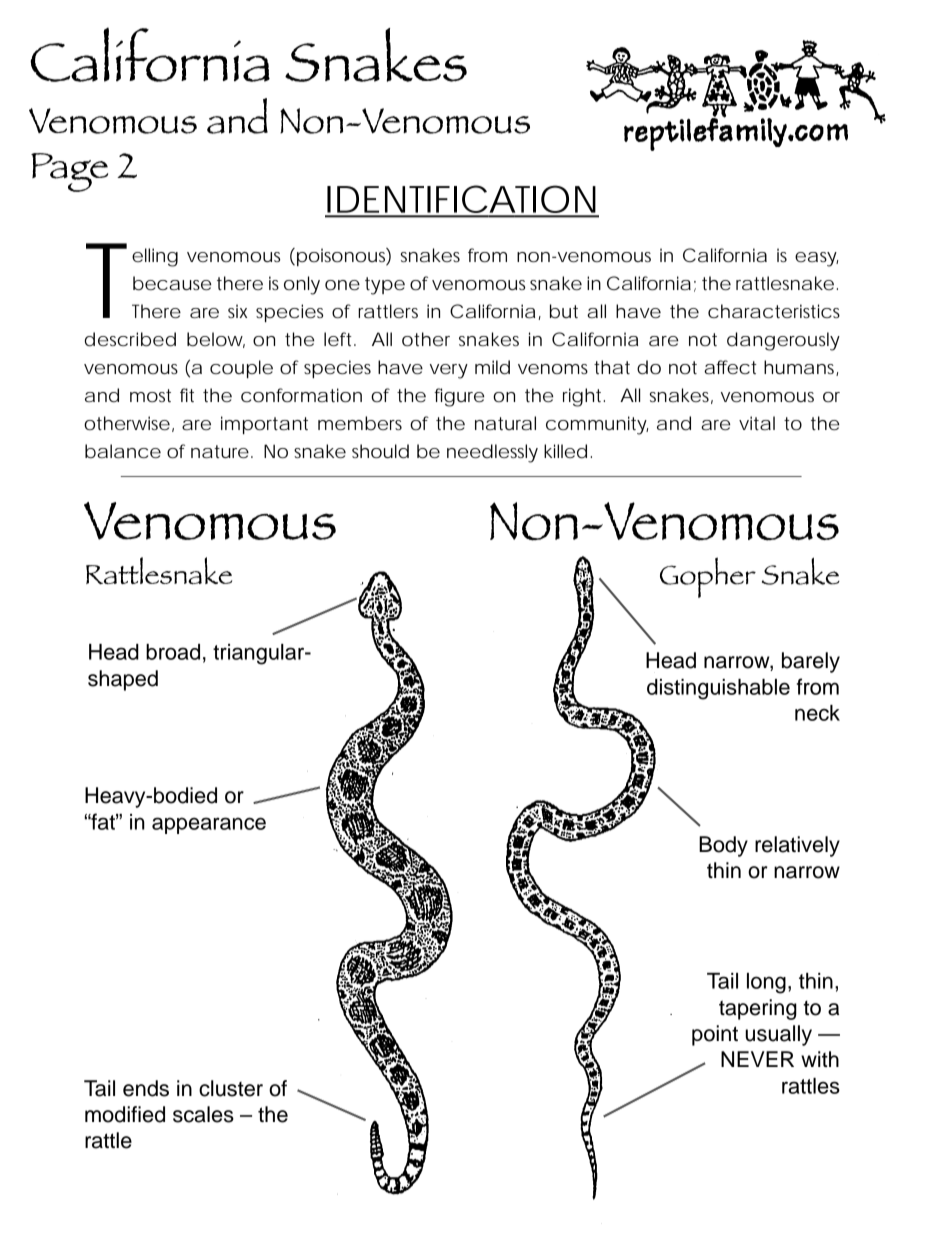 Image resolution: width=952 pixels, height=1233 pixels. Describe the element at coordinates (231, 1088) in the screenshot. I see `cluster` at that location.
